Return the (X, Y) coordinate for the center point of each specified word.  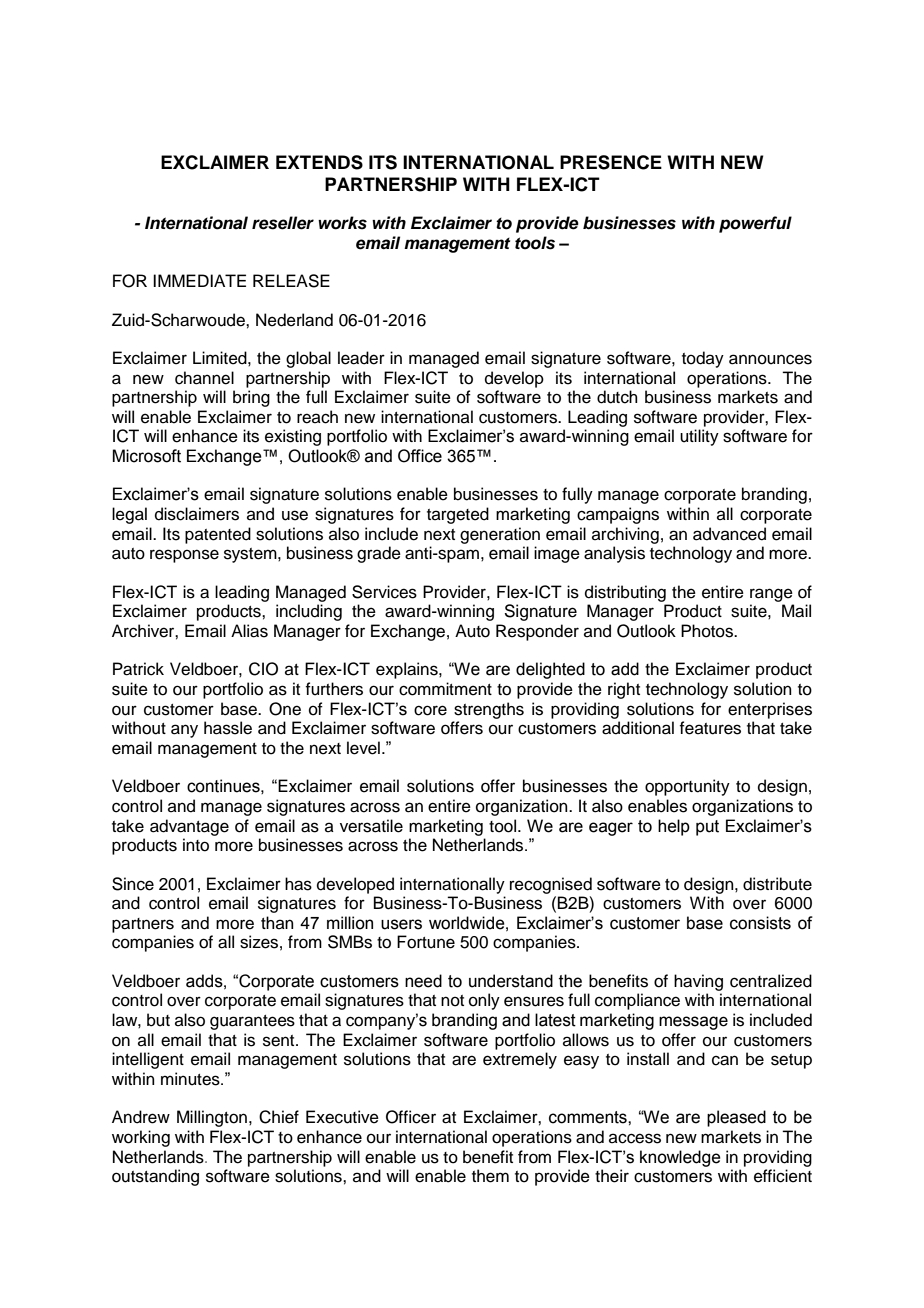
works (342, 223)
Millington (212, 1118)
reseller (283, 223)
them (490, 1176)
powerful (755, 224)
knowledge (680, 1158)
